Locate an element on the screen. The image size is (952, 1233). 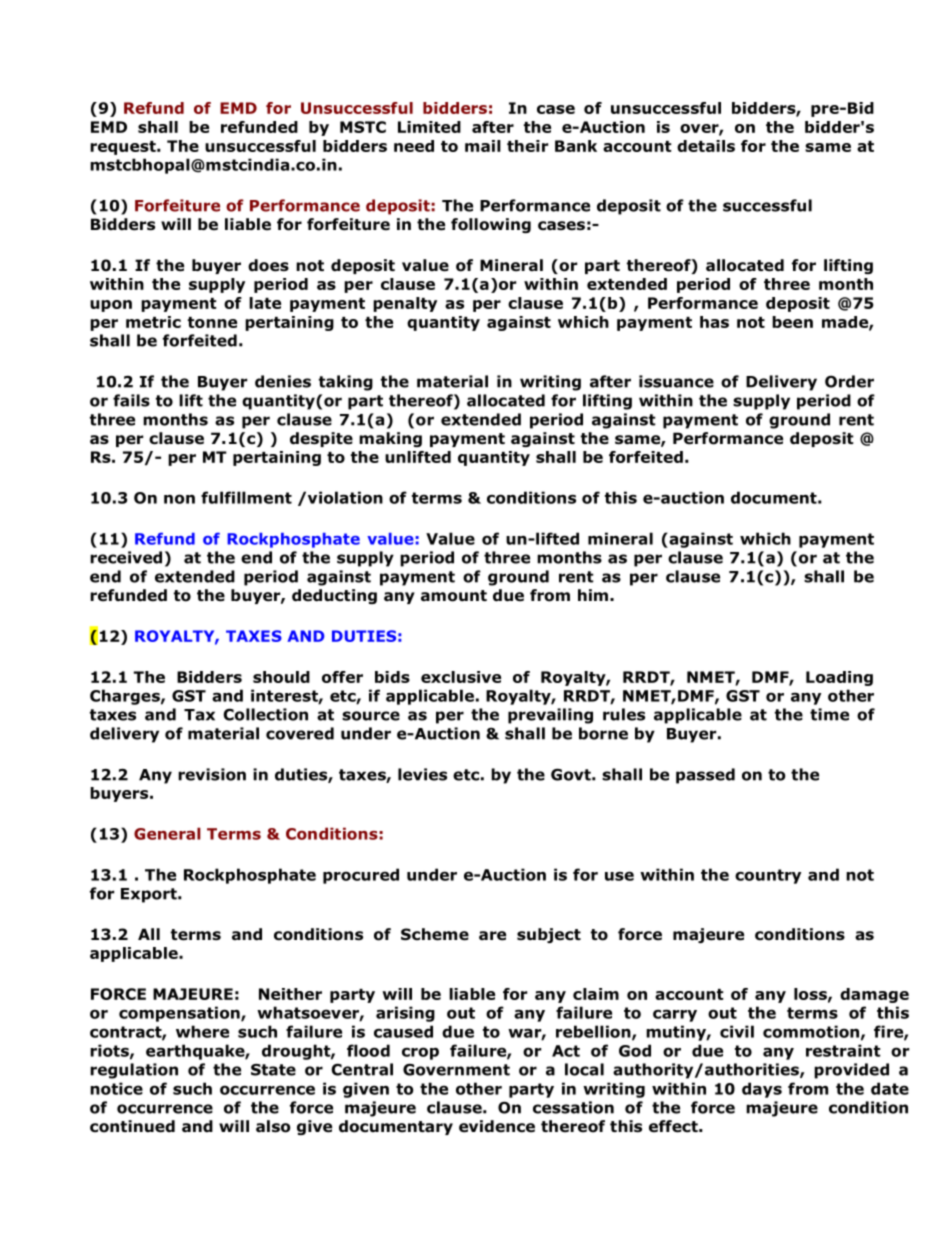
mail is located at coordinates (483, 146).
